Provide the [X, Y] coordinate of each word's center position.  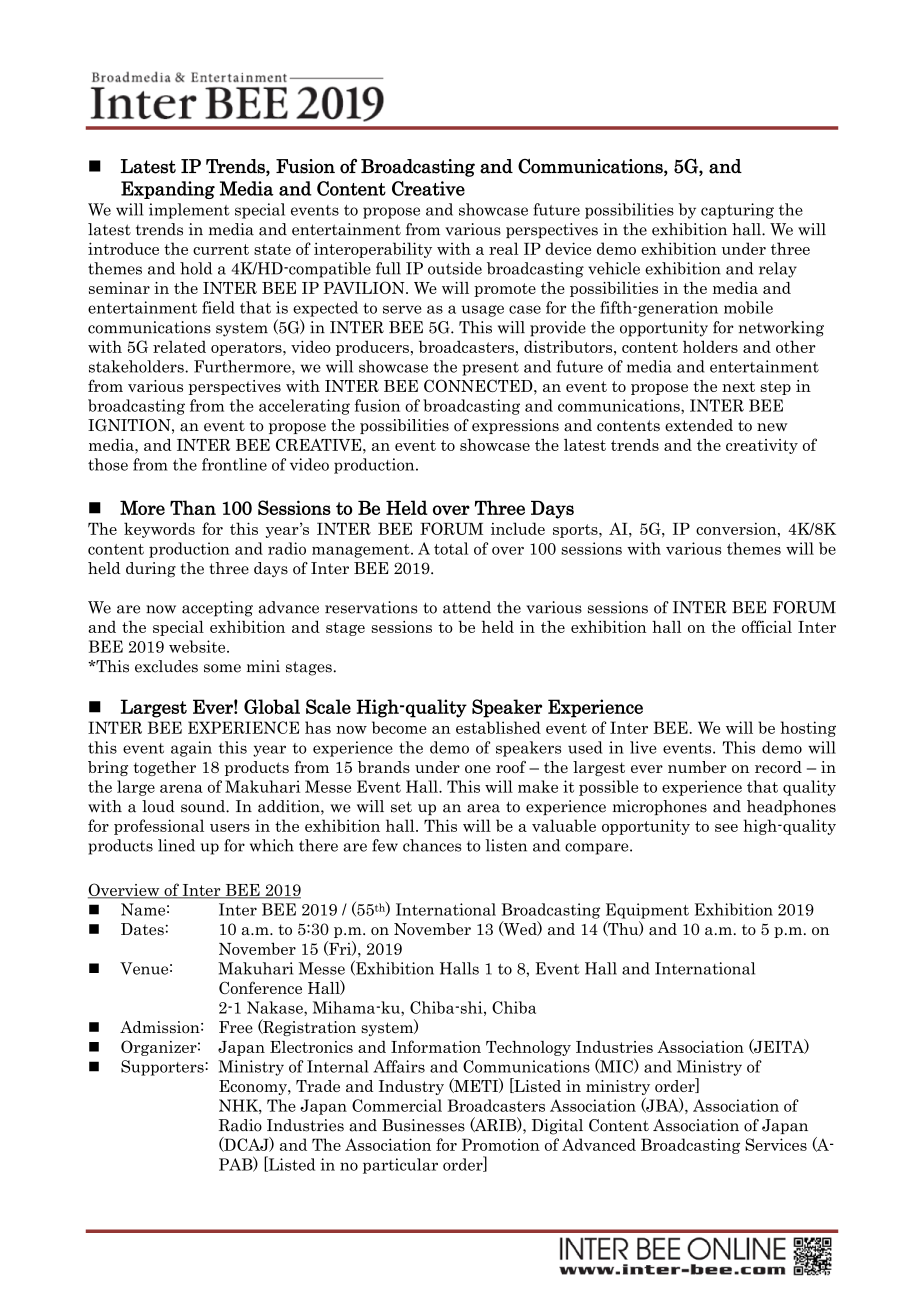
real [504, 248]
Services [776, 1144]
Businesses [423, 1125]
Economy [254, 1087]
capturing [737, 211]
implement [189, 211]
